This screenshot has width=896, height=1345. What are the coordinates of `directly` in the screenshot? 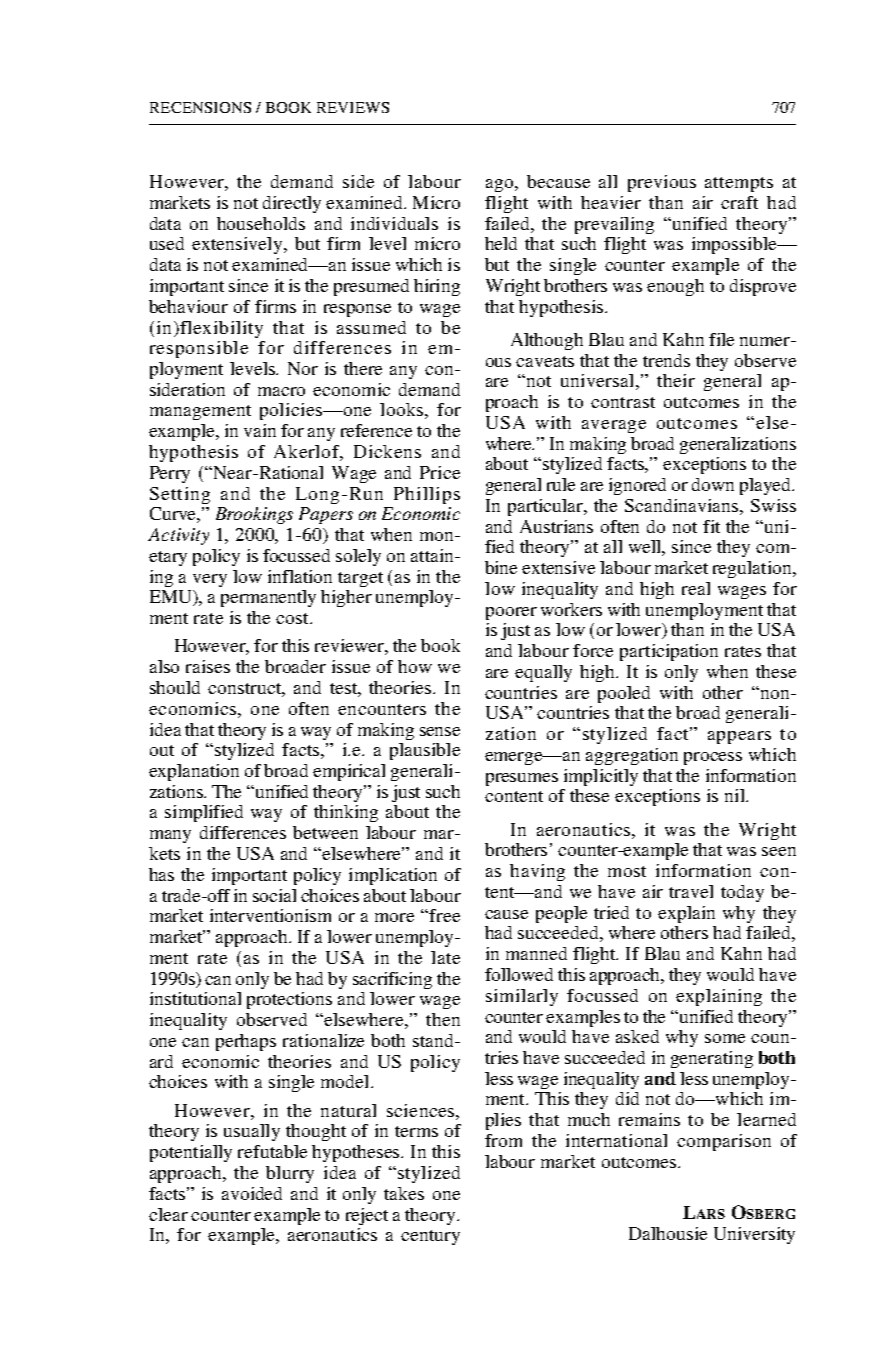 It's located at (292, 204).
